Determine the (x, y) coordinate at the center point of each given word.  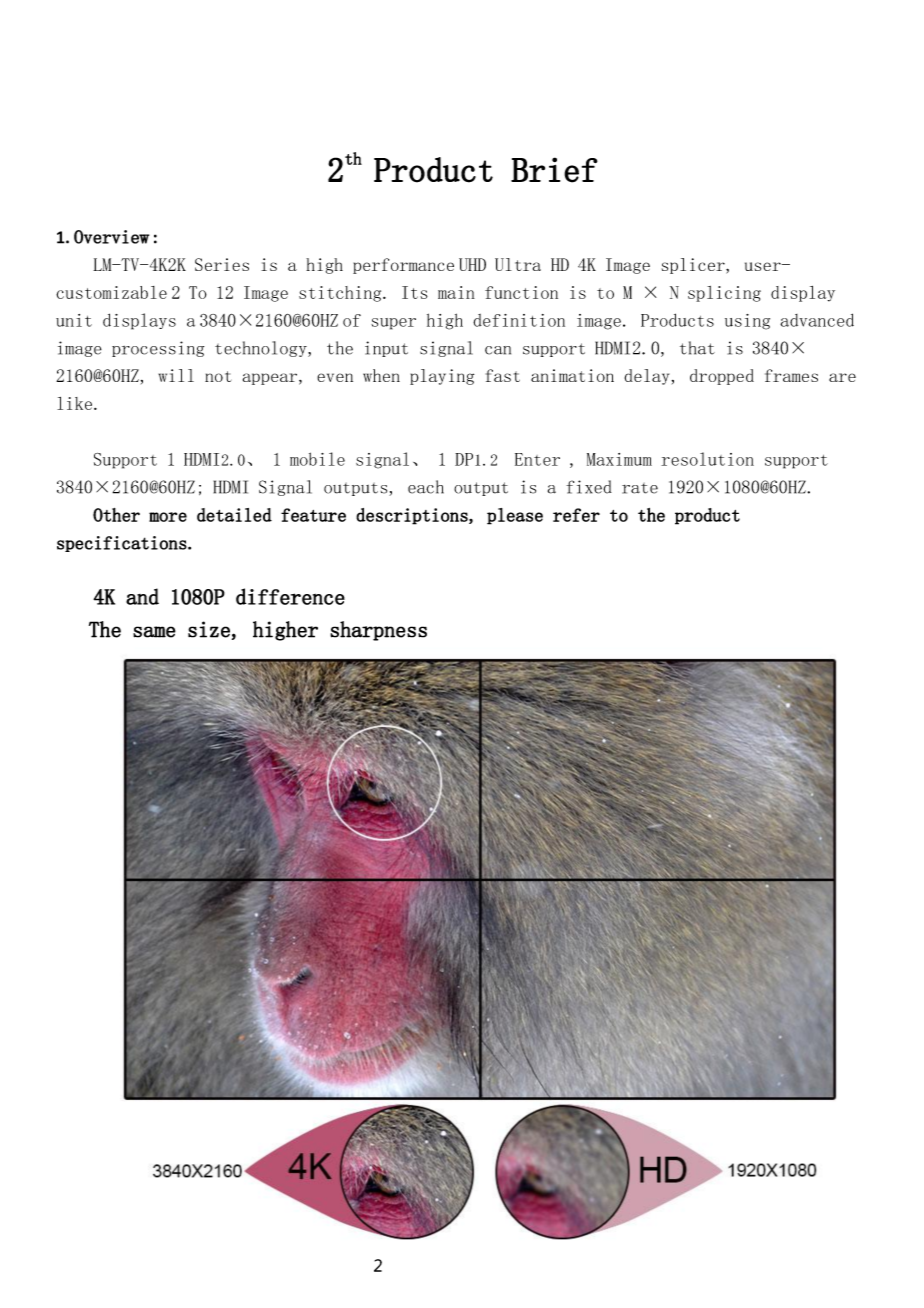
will (176, 375)
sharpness (378, 631)
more (168, 517)
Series (222, 264)
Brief (554, 170)
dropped (722, 377)
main (456, 292)
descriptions (413, 516)
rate (640, 488)
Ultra (518, 264)
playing (442, 377)
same (154, 632)
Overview (111, 237)
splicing (724, 294)
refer (576, 515)
